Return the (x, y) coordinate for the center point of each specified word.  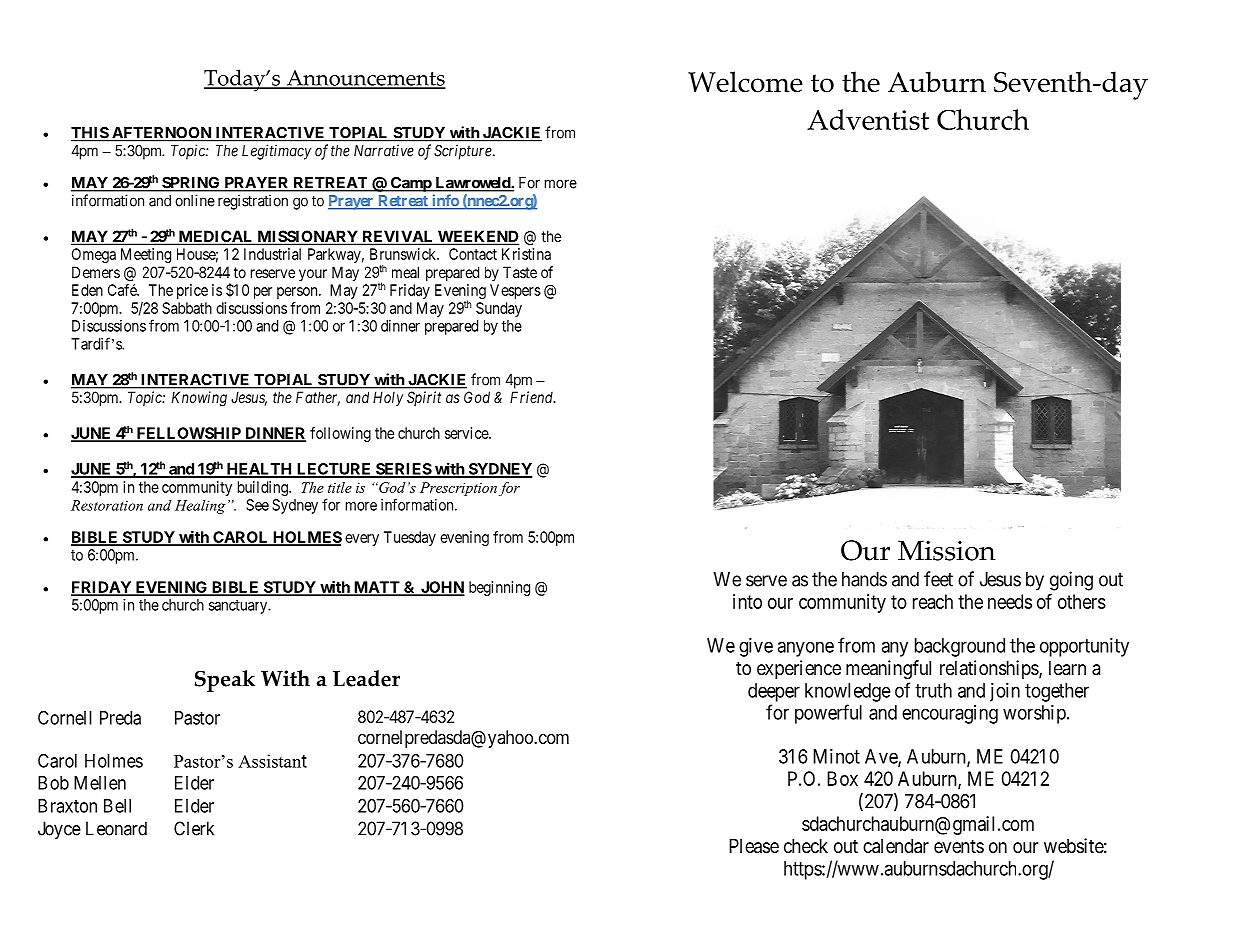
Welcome (745, 82)
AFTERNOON (162, 134)
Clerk (194, 828)
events (959, 846)
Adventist (868, 119)
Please (754, 846)
